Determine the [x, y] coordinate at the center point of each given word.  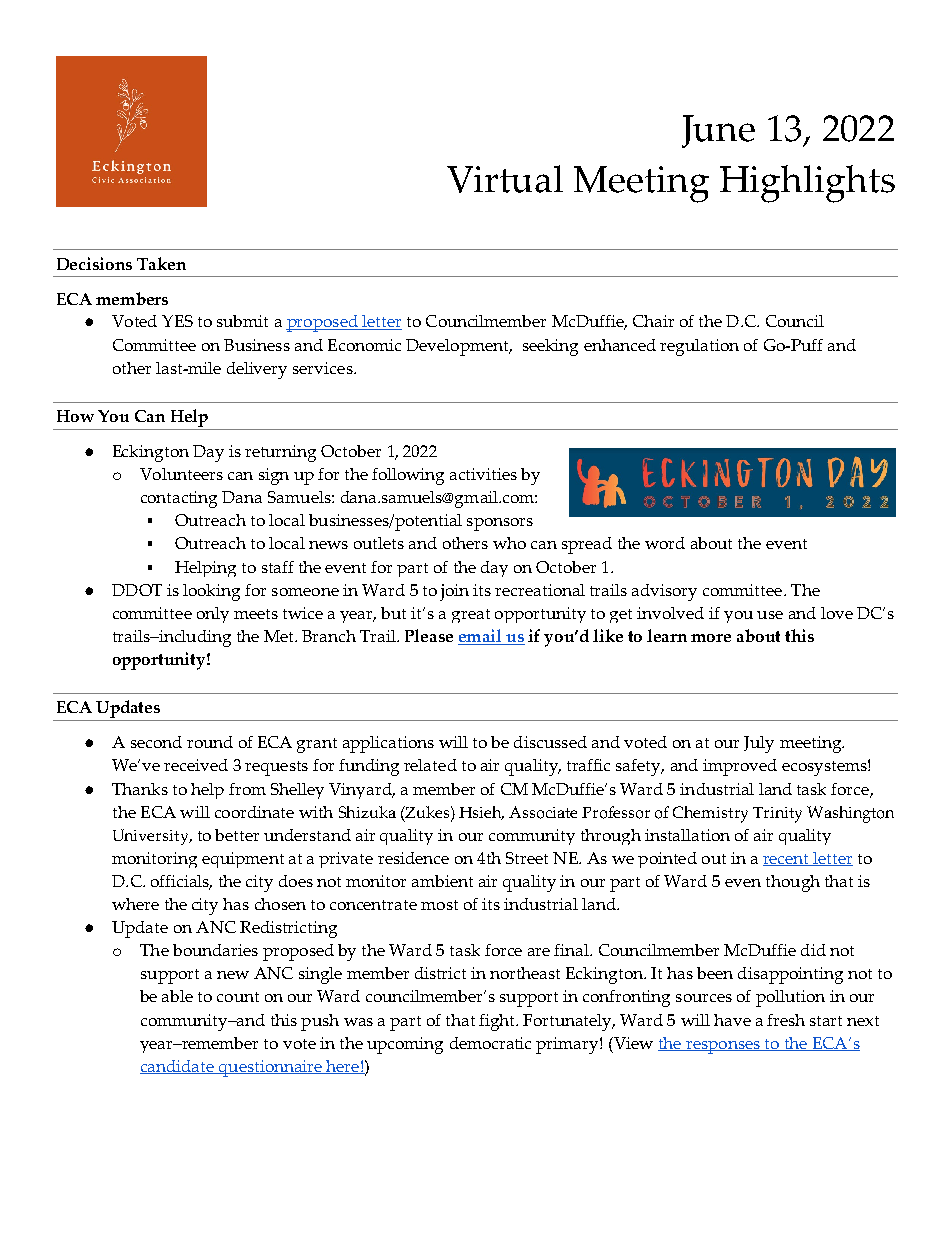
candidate [178, 1067]
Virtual [505, 179]
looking [211, 592]
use [770, 615]
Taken [161, 263]
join [454, 592]
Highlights [807, 184]
